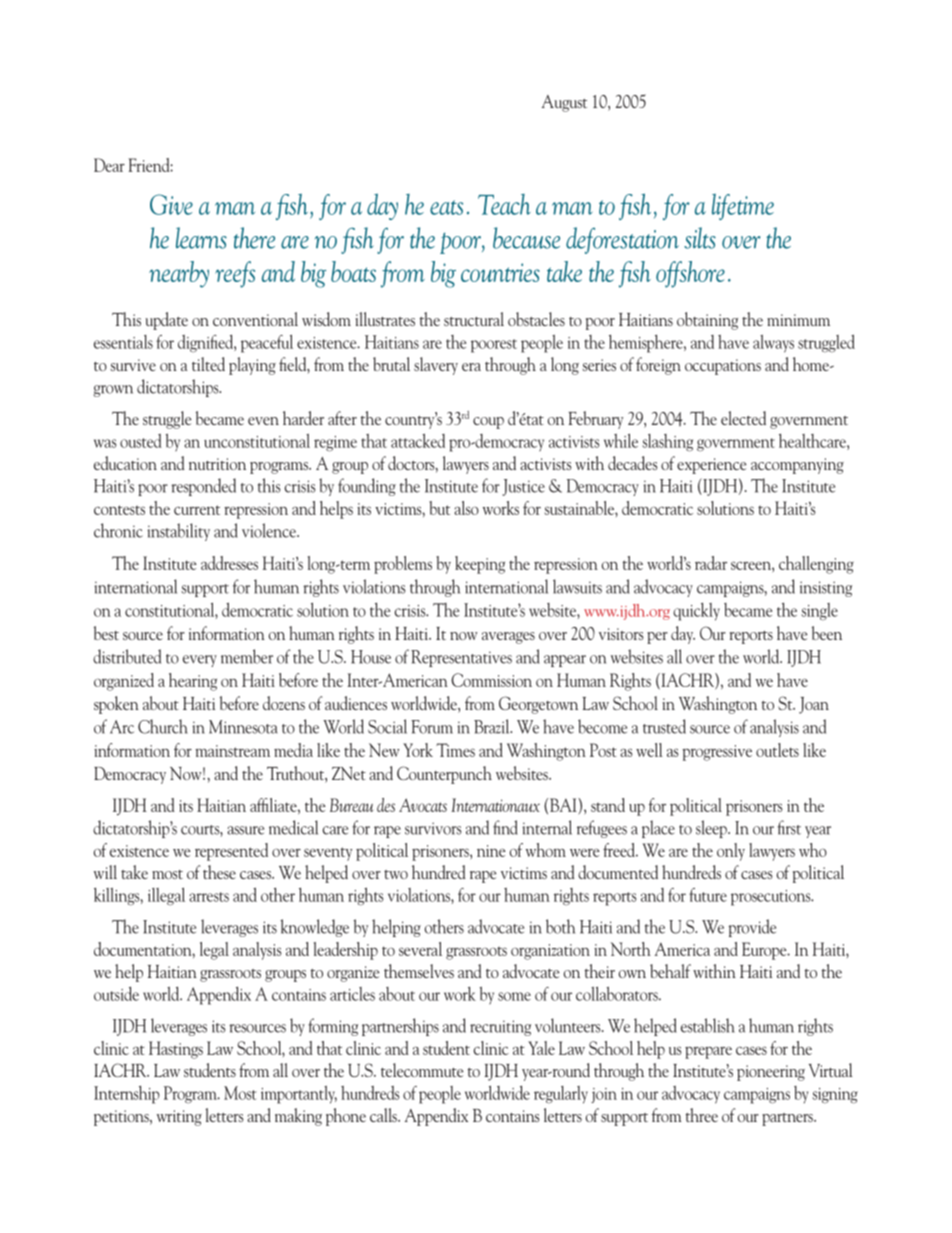 This screenshot has width=952, height=1233. I want to click on averages, so click(508, 638).
